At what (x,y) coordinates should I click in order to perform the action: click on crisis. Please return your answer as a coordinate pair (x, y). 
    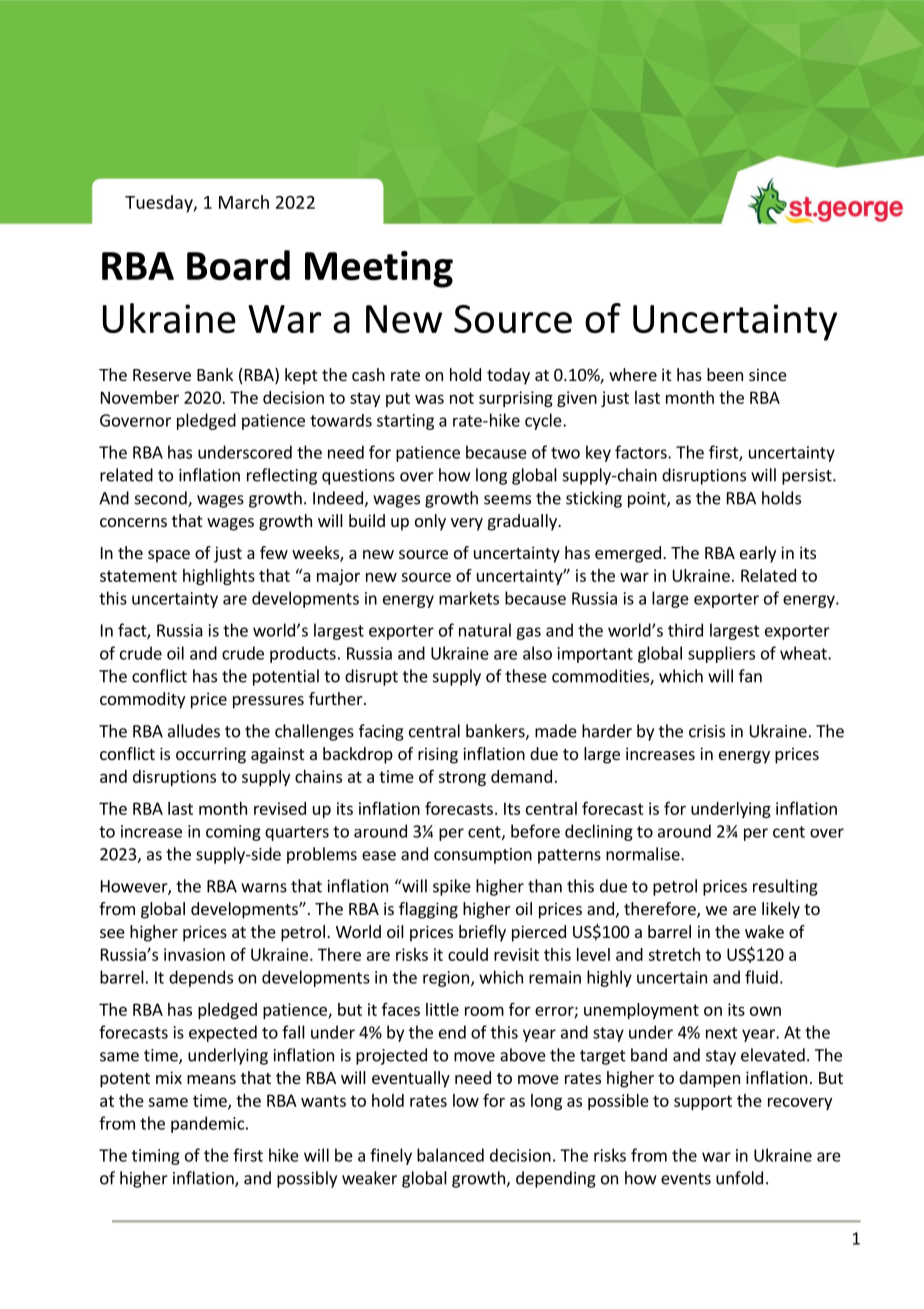
    Looking at the image, I should click on (707, 731).
